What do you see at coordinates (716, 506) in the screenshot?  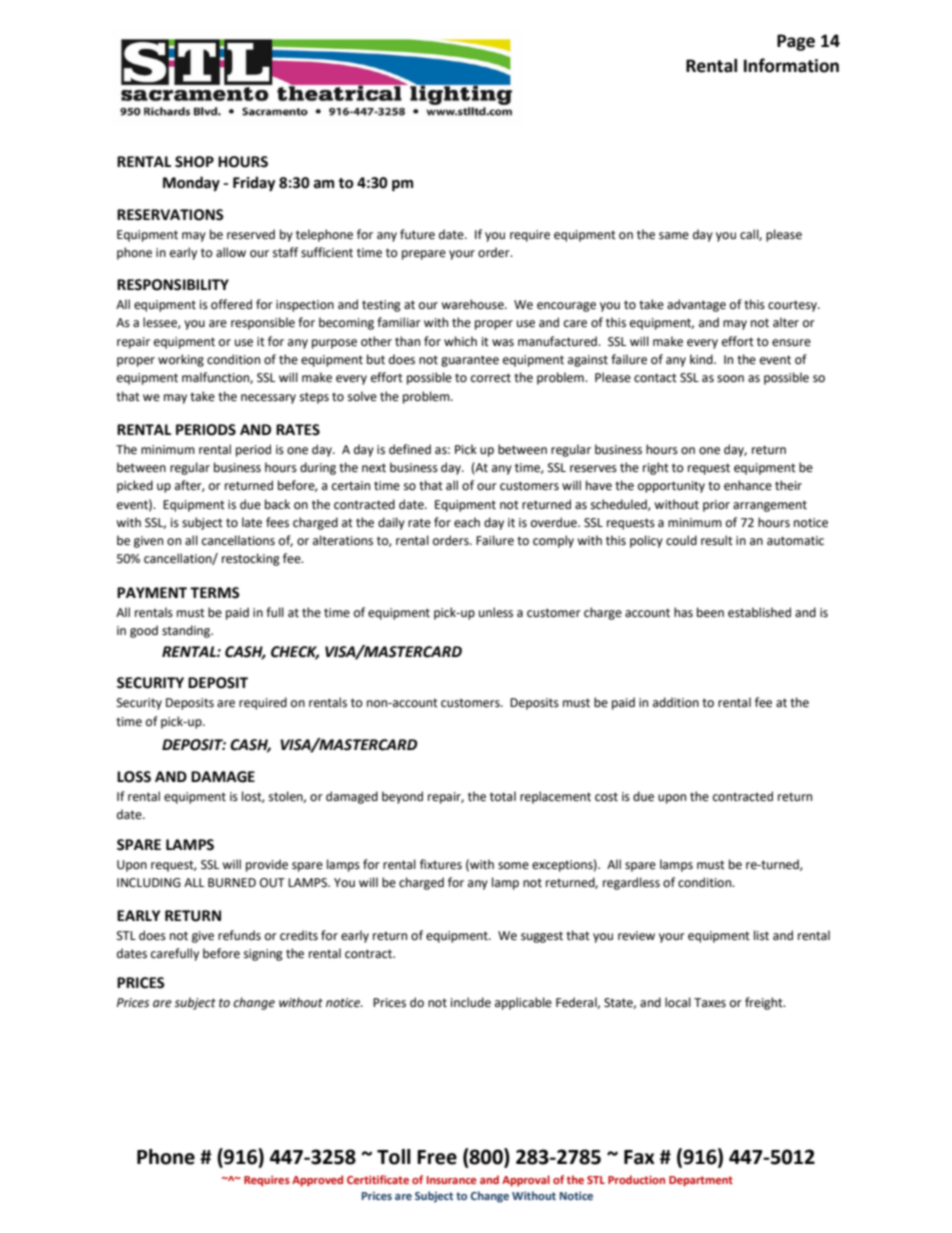 I see `prior` at bounding box center [716, 506].
